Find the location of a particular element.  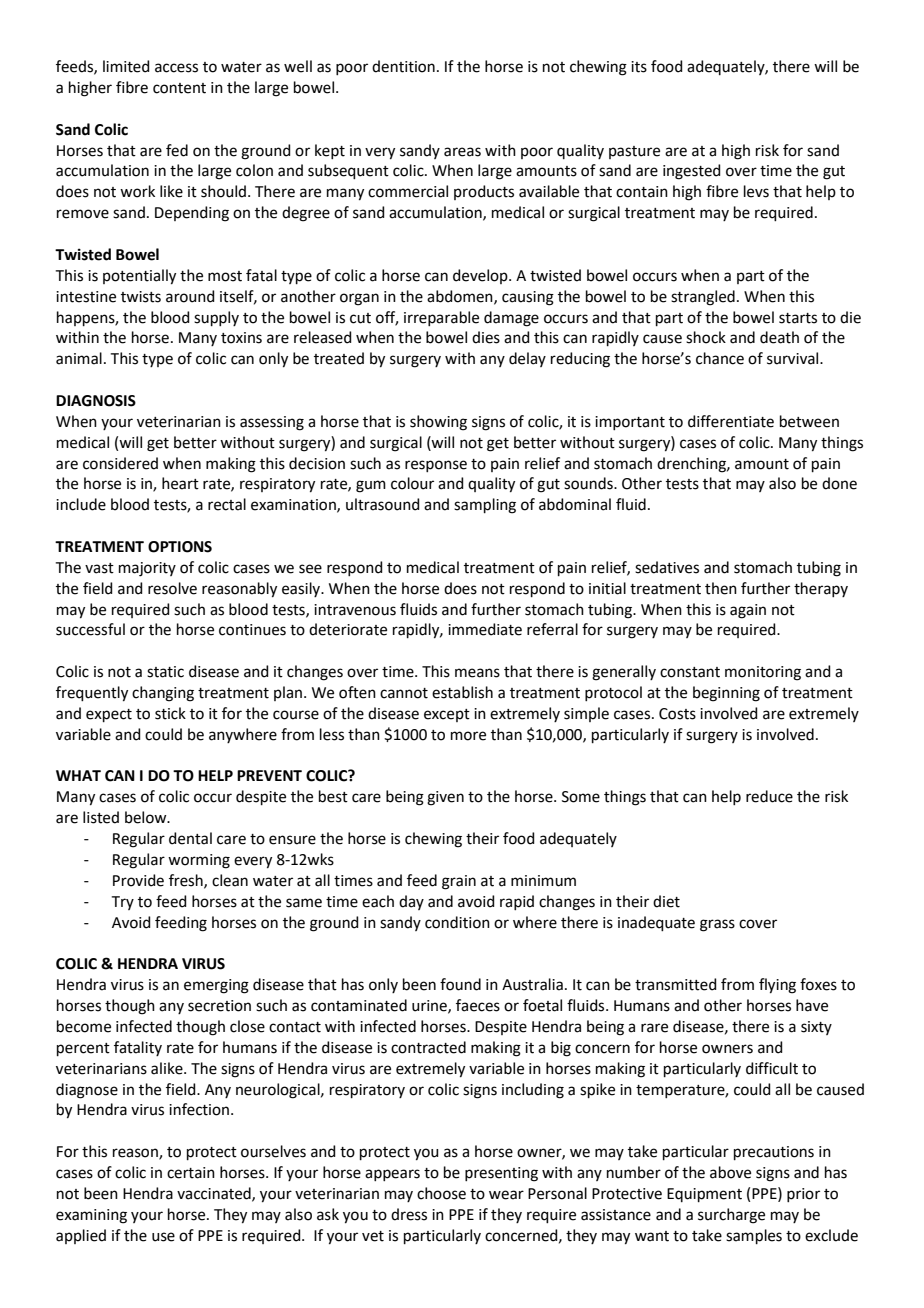

given is located at coordinates (445, 798).
